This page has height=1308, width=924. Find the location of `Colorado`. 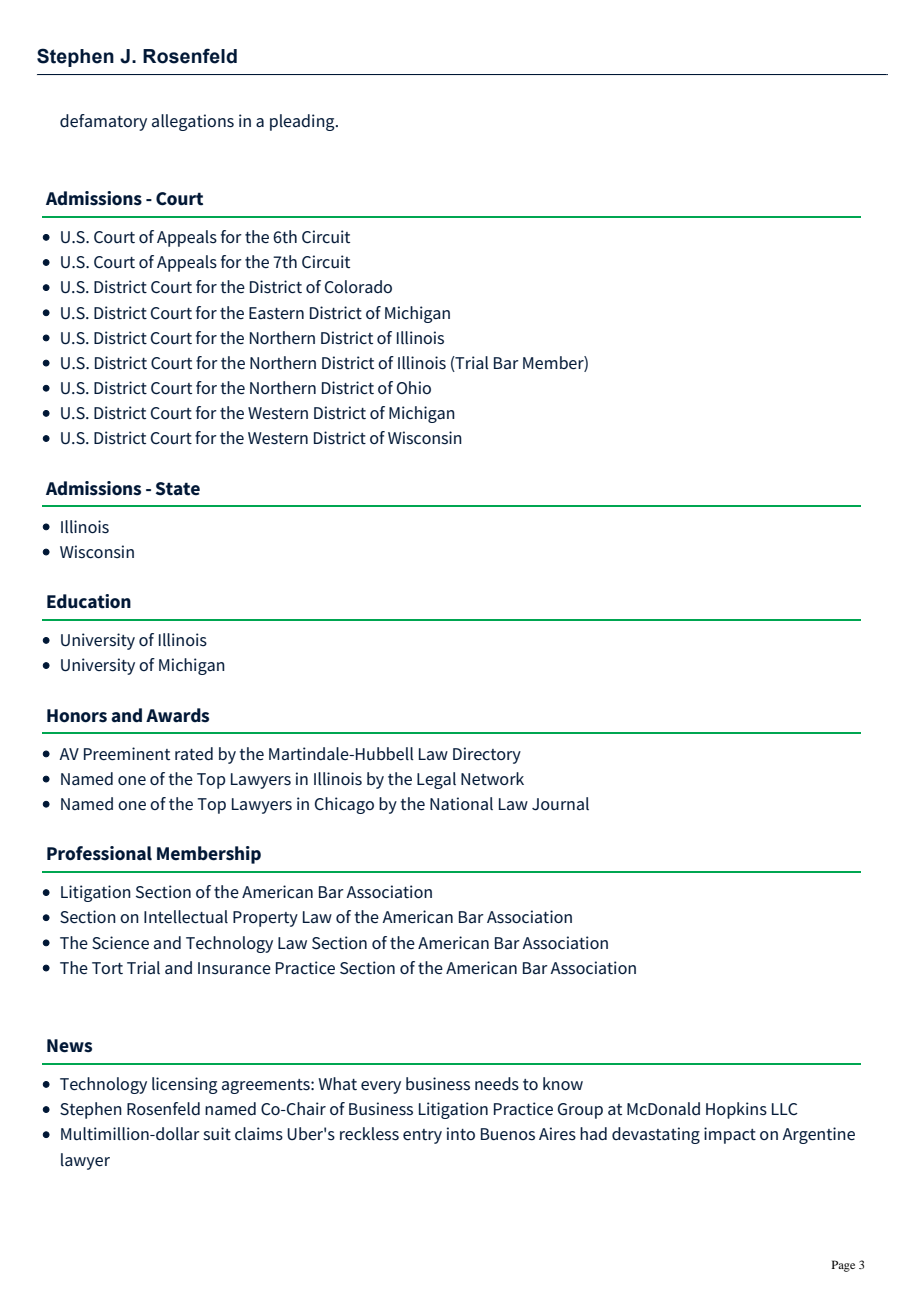

Colorado is located at coordinates (358, 286).
